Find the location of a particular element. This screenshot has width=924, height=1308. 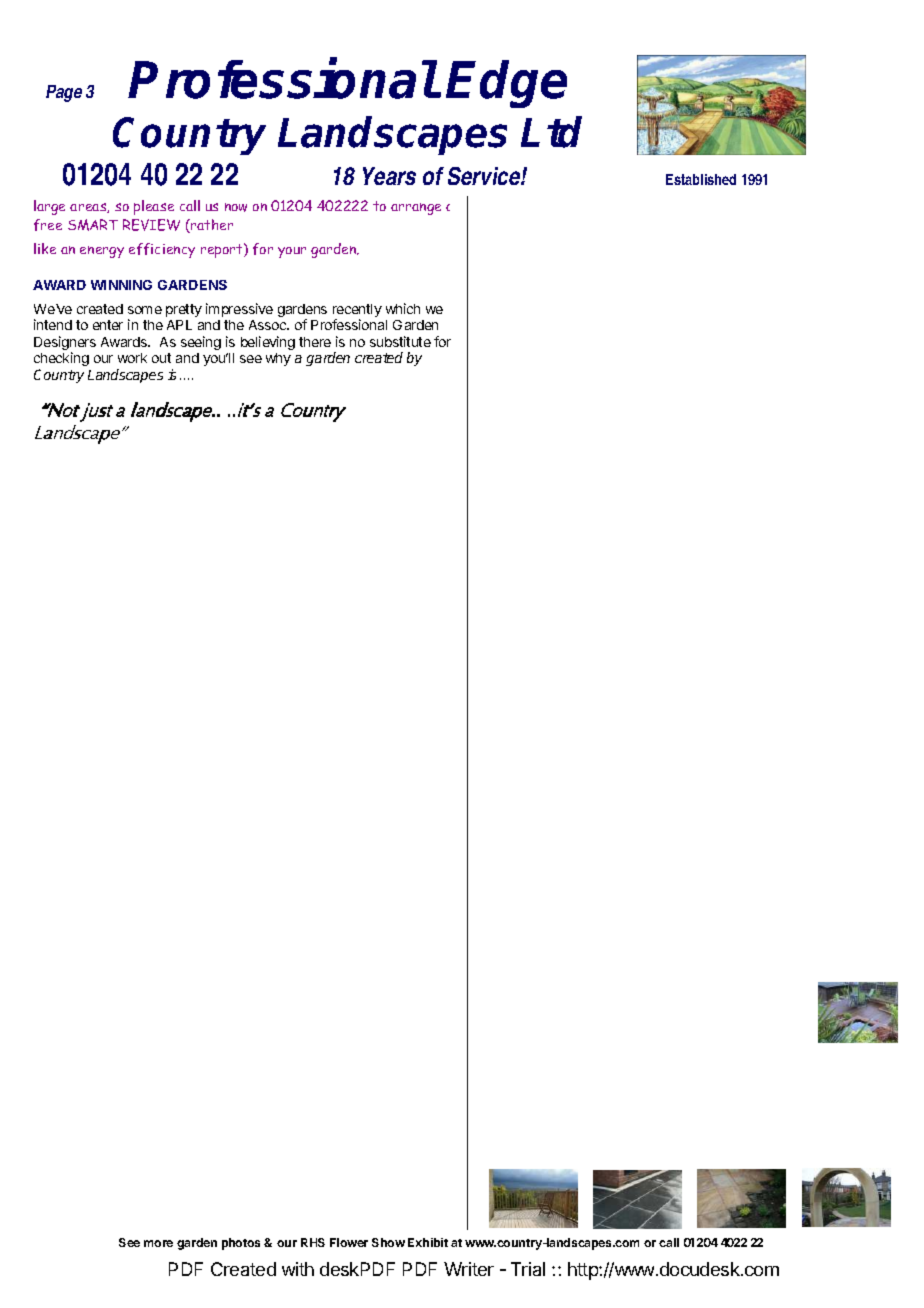

photos is located at coordinates (241, 1244).
